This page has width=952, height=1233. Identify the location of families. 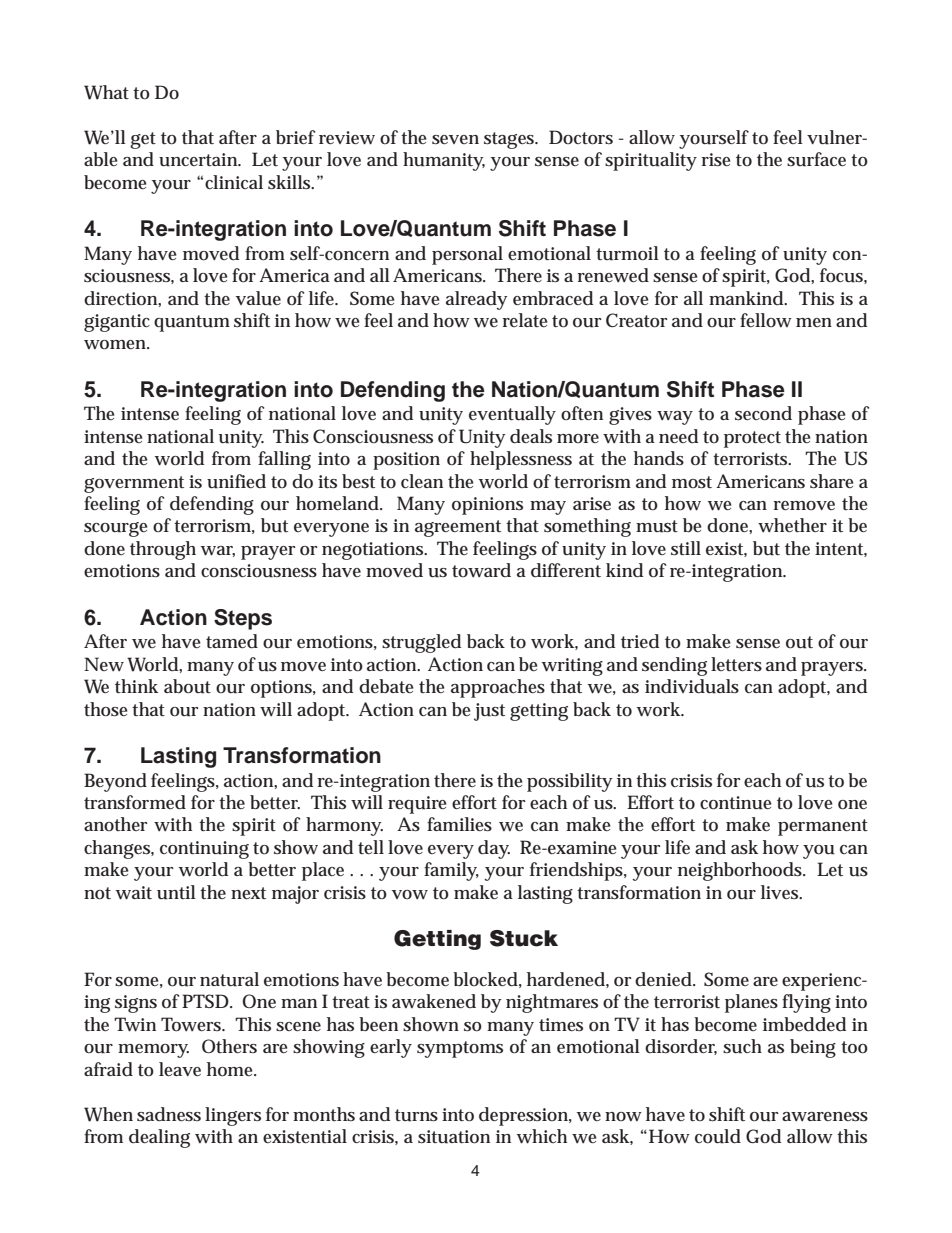
(459, 824).
